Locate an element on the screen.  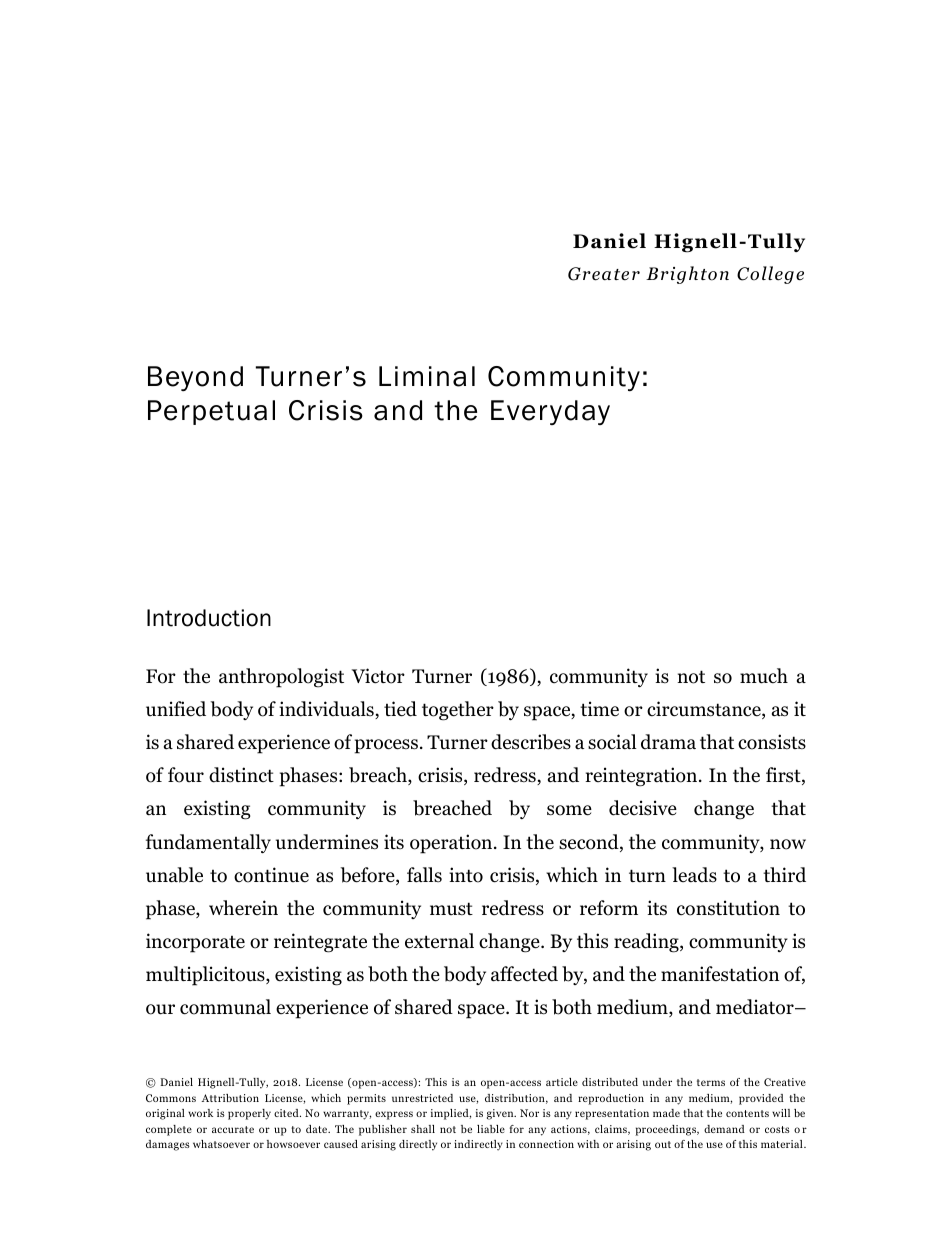
properly is located at coordinates (249, 1114).
